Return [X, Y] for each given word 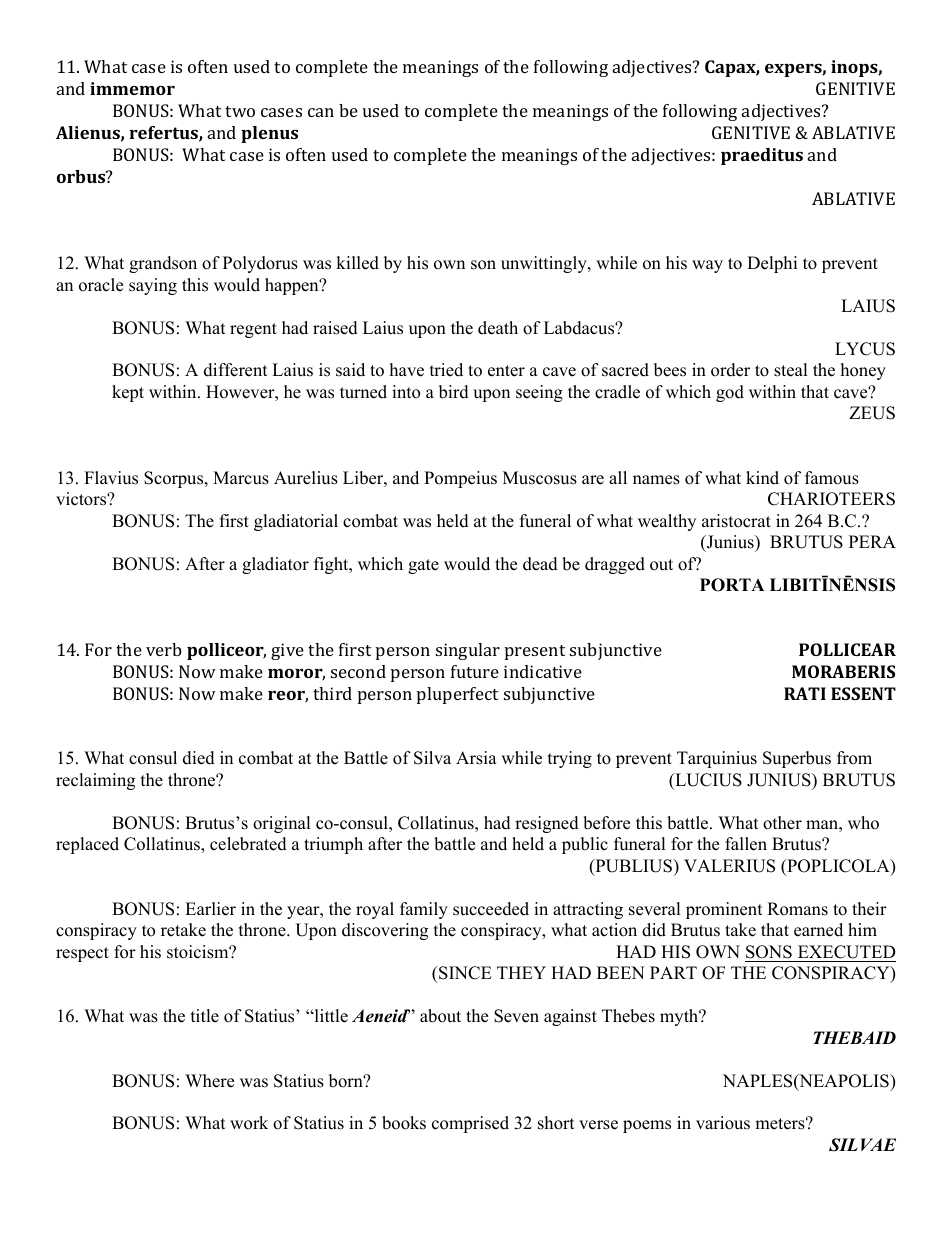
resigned [547, 824]
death [498, 328]
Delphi [772, 264]
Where [209, 1081]
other [782, 823]
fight [332, 565]
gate [423, 566]
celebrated [248, 844]
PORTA [732, 585]
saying [153, 286]
